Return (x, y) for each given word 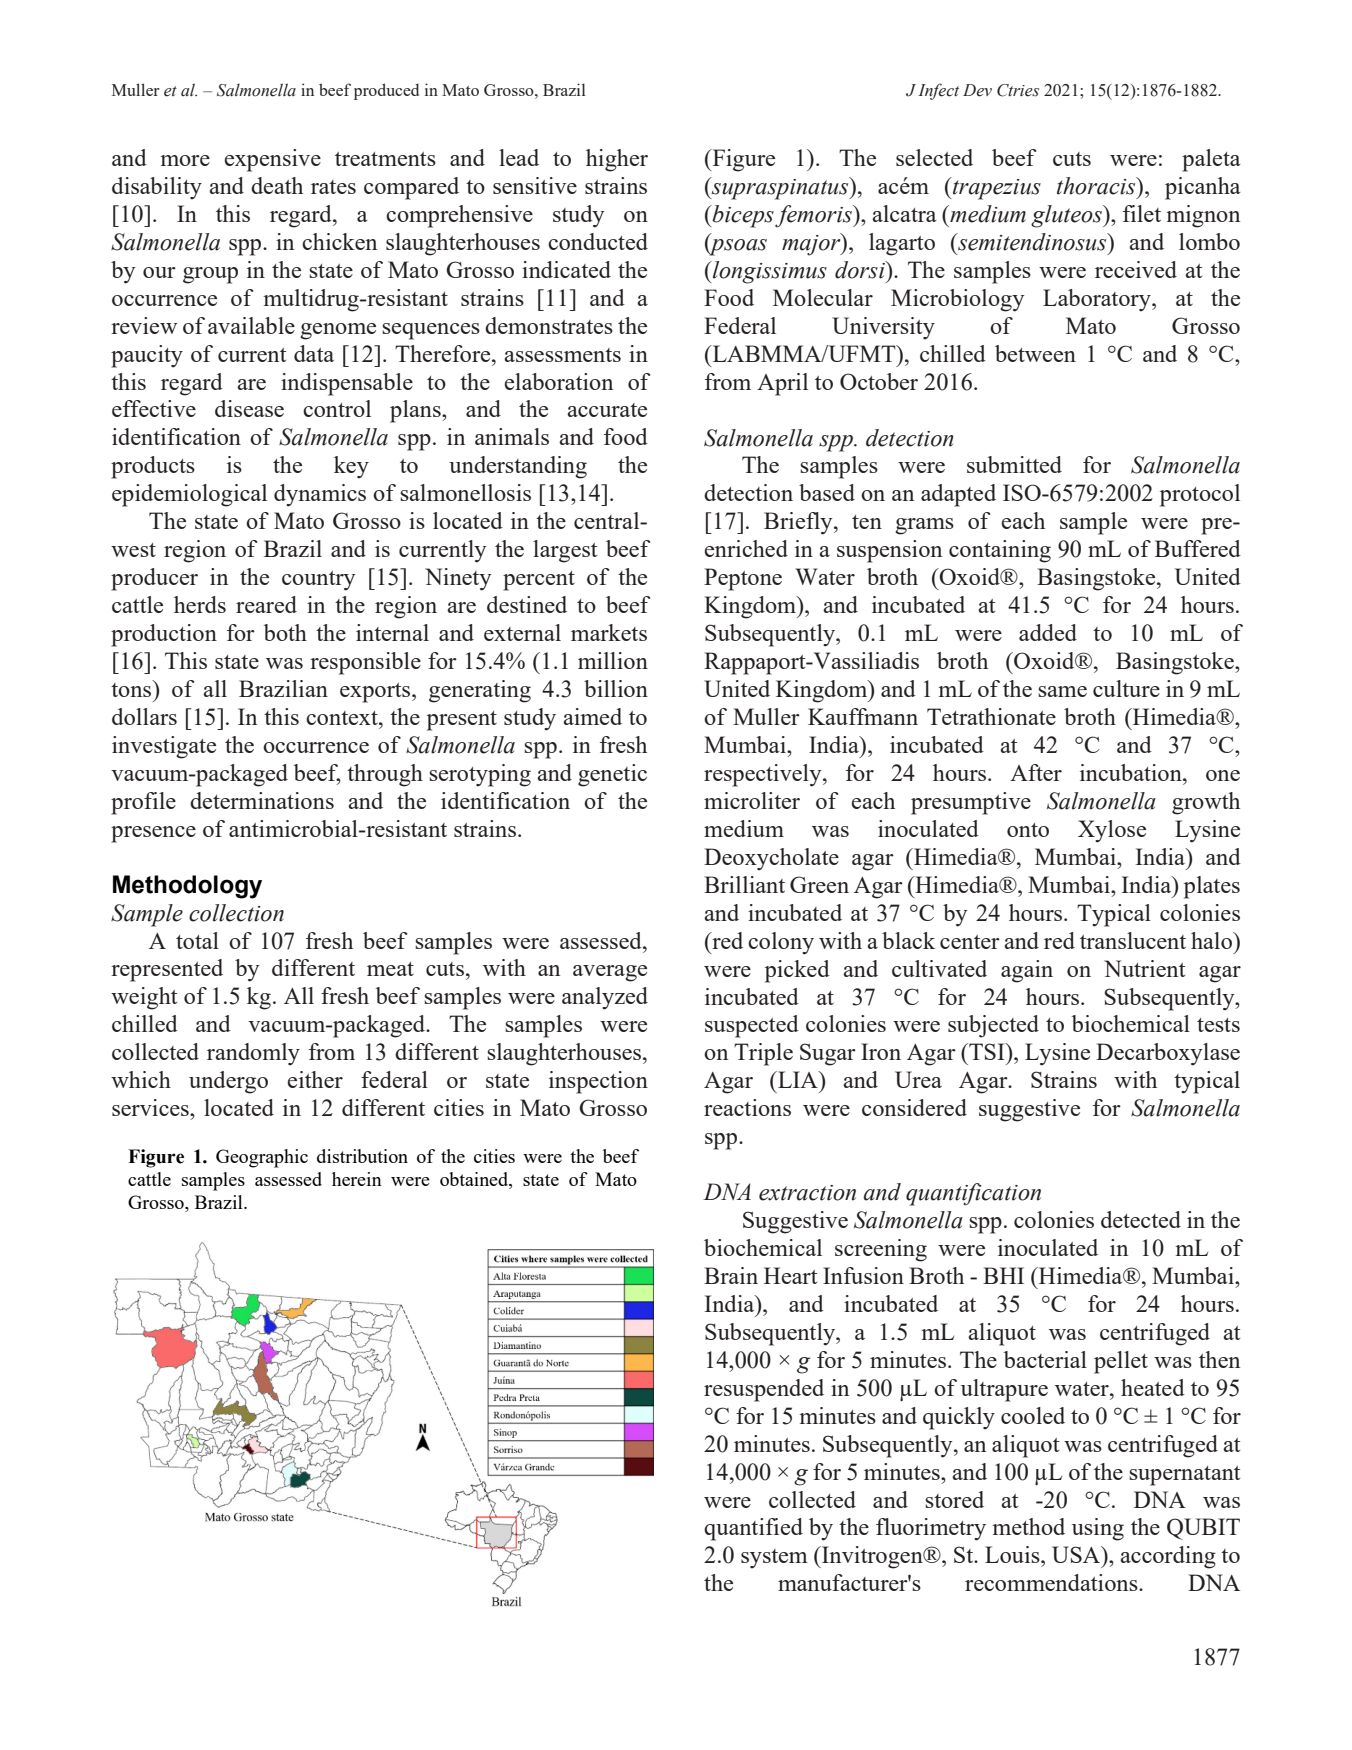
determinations (262, 800)
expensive (273, 160)
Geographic (262, 1158)
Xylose (1112, 831)
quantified (753, 1529)
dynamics (320, 495)
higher (617, 160)
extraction (807, 1193)
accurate (607, 410)
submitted (1014, 464)
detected (1141, 1219)
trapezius (996, 188)
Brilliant (744, 884)
